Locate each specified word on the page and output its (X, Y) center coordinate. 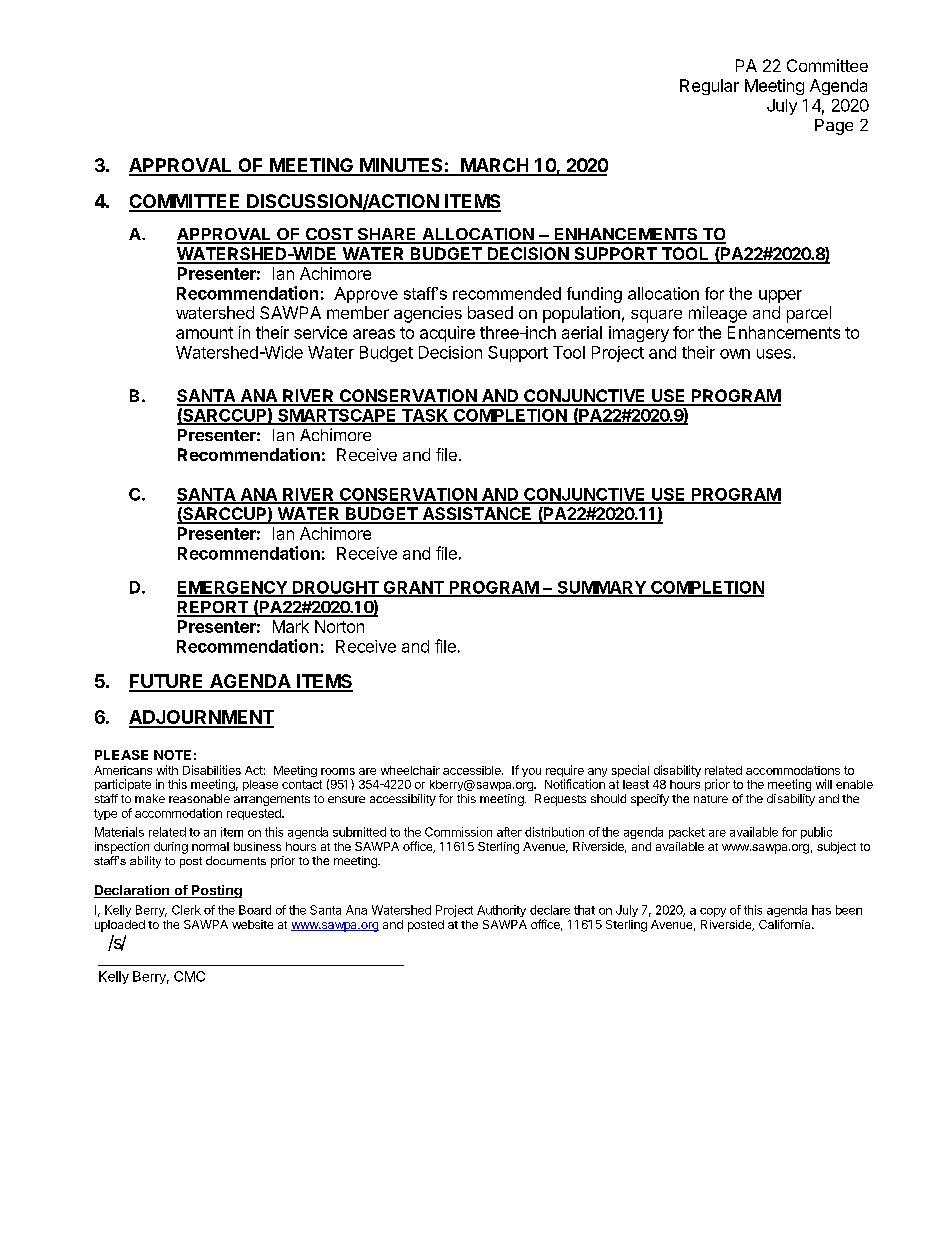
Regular (709, 87)
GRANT (413, 588)
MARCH (494, 166)
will (824, 784)
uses (775, 354)
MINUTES (401, 166)
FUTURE (167, 682)
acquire (447, 334)
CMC (189, 976)
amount (204, 333)
